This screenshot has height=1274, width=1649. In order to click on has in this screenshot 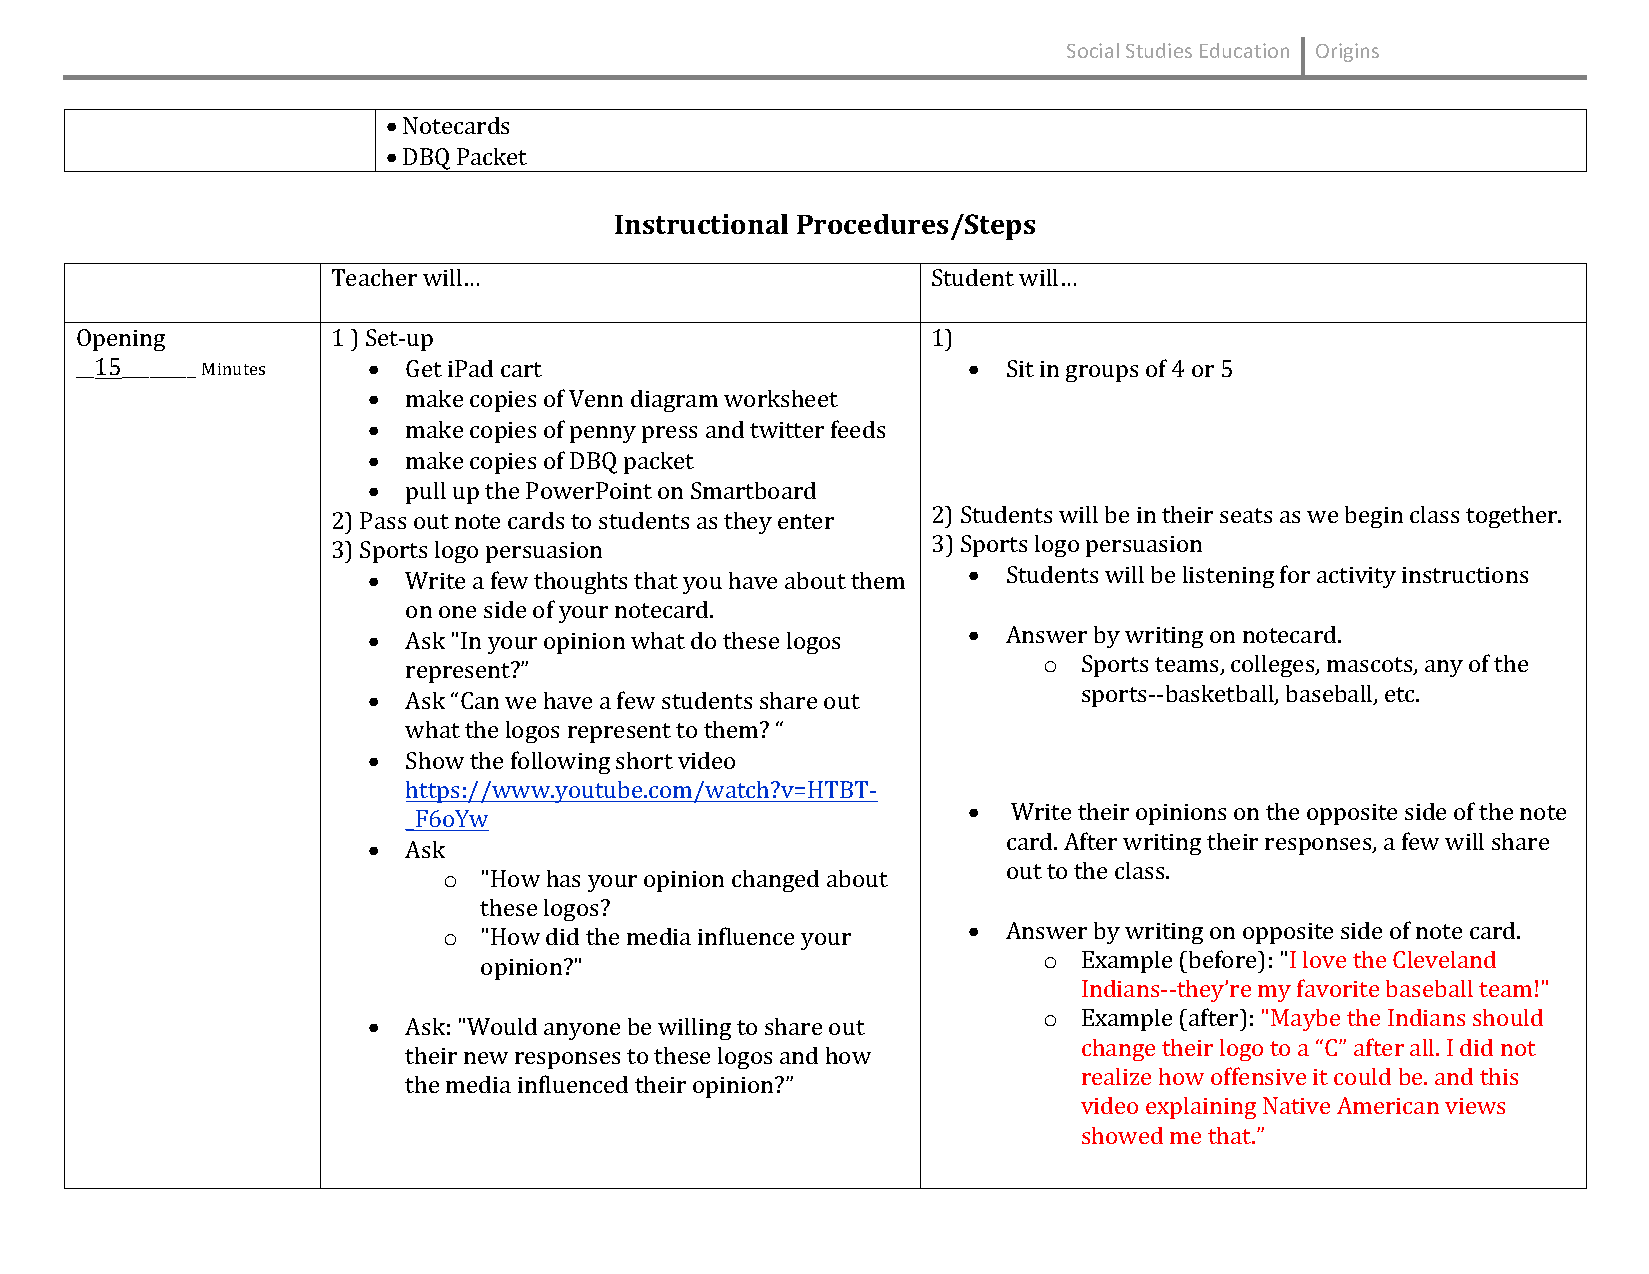, I will do `click(563, 878)`.
